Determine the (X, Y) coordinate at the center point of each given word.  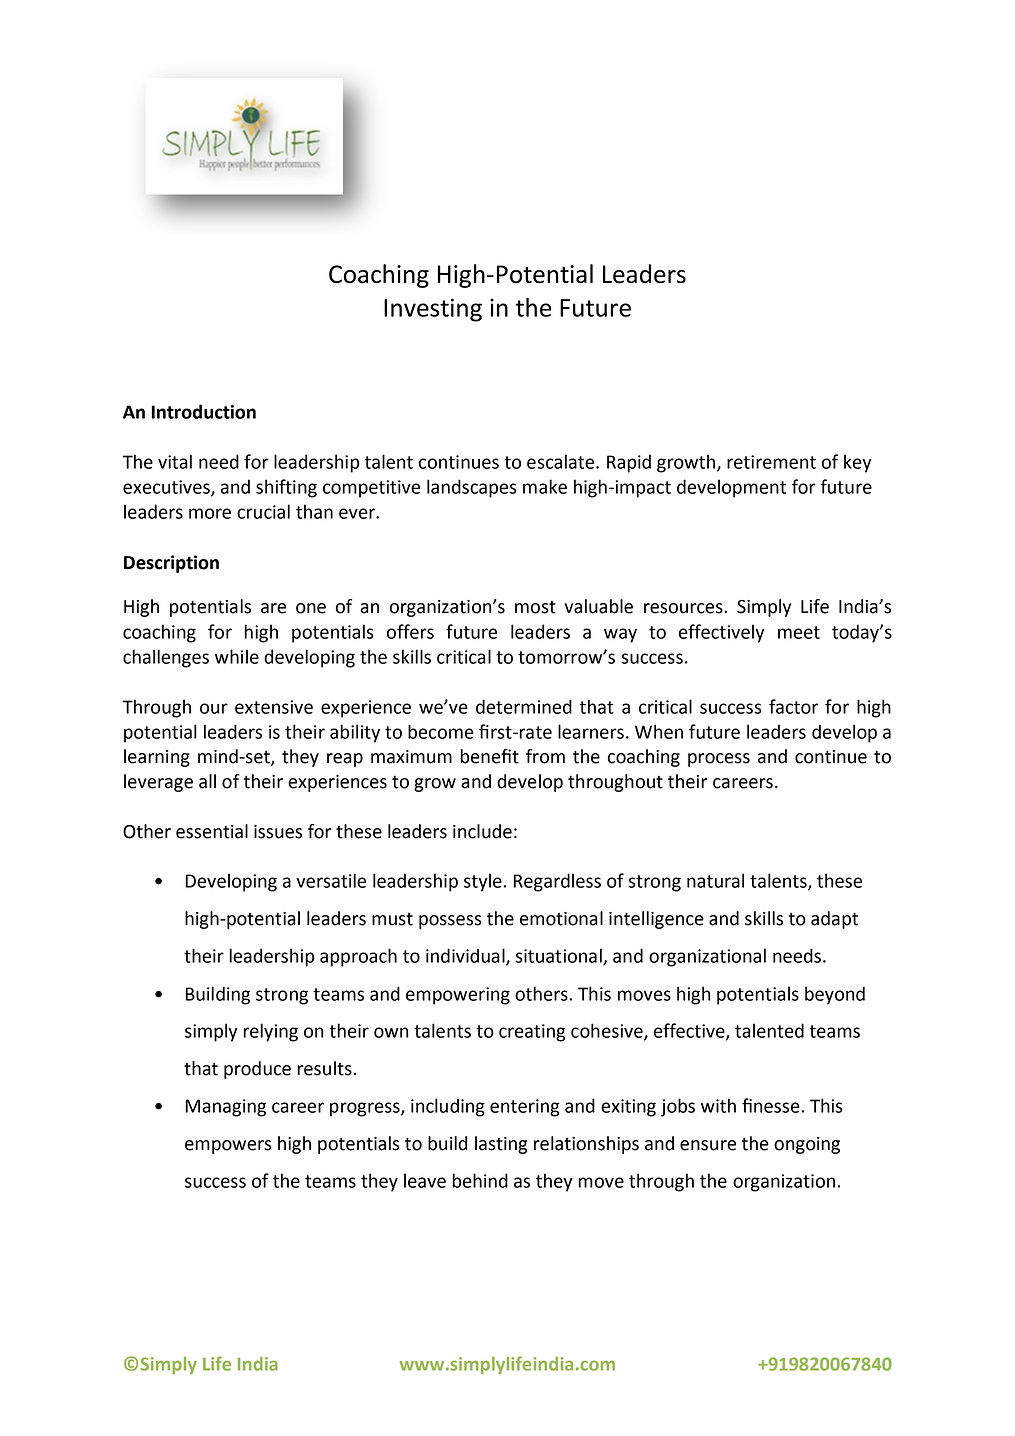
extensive (274, 707)
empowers (228, 1147)
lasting (501, 1145)
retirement (771, 462)
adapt (834, 920)
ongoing (807, 1145)
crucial (263, 511)
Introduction (204, 411)
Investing (433, 310)
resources (683, 608)
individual (466, 956)
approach (358, 957)
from (545, 756)
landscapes (472, 488)
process (719, 760)
